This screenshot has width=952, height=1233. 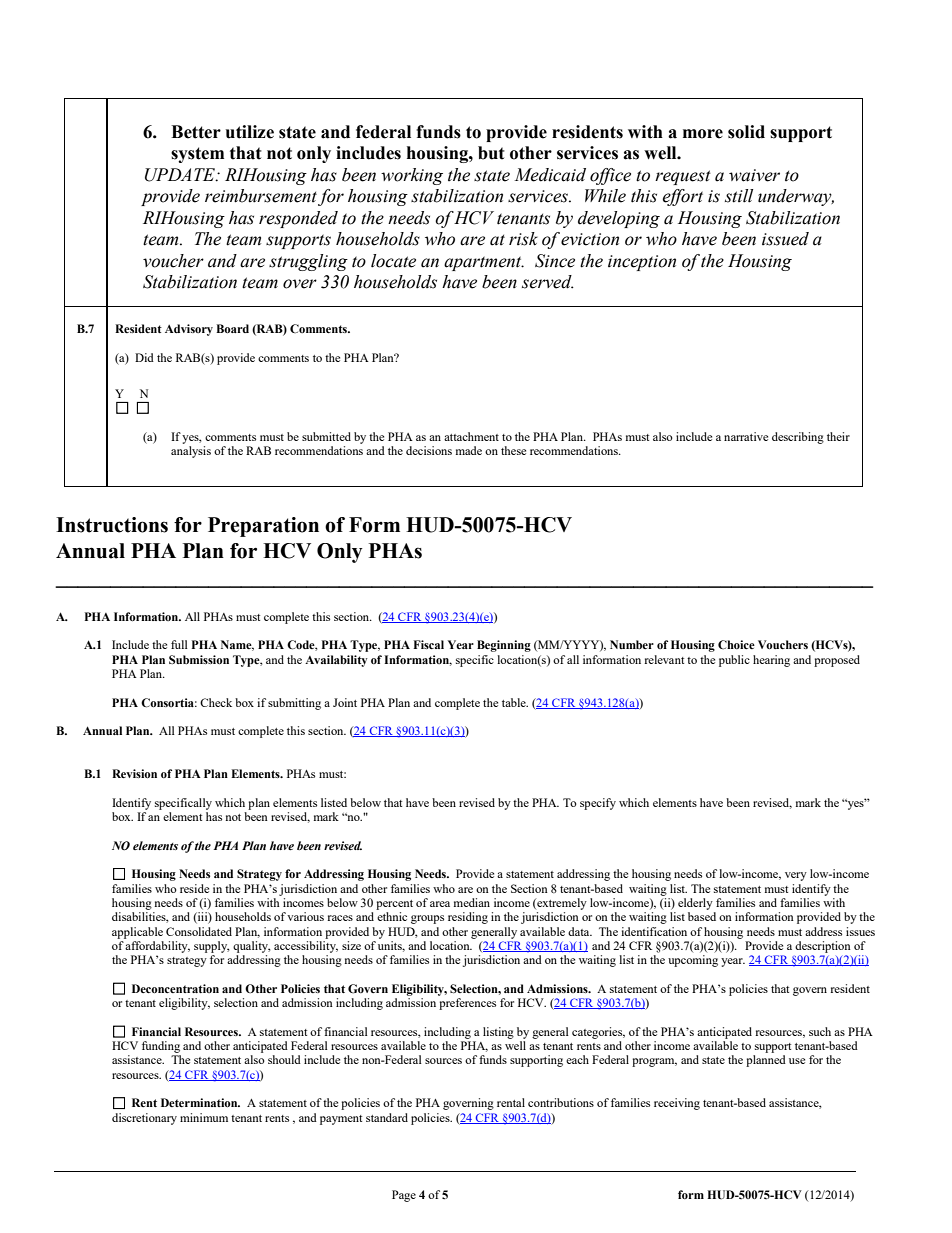 What do you see at coordinates (798, 438) in the screenshot?
I see `describing` at bounding box center [798, 438].
